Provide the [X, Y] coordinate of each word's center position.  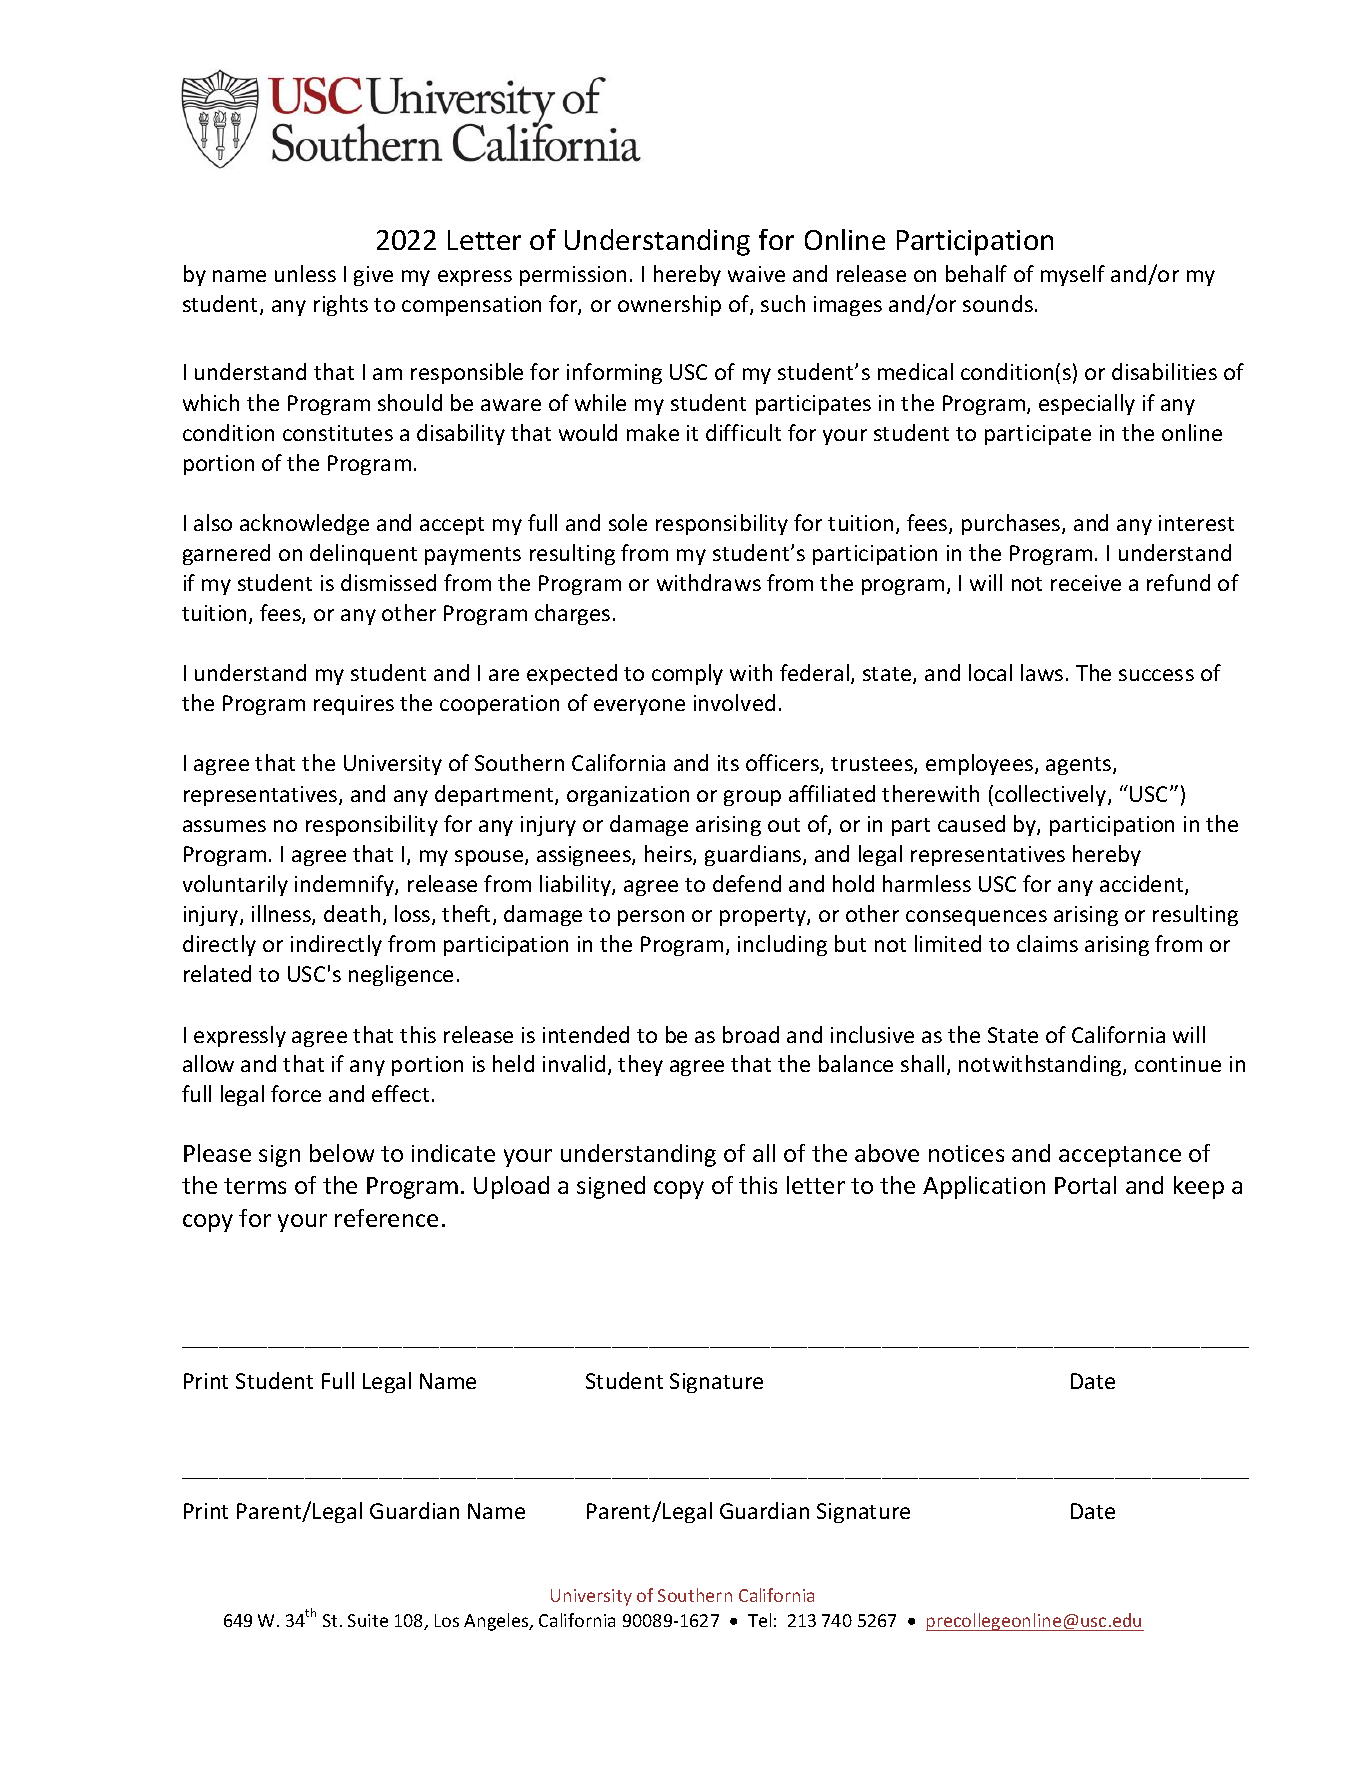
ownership [669, 305]
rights [341, 305]
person [651, 918]
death [352, 913]
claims [1047, 943]
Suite [368, 1620]
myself [1073, 275]
